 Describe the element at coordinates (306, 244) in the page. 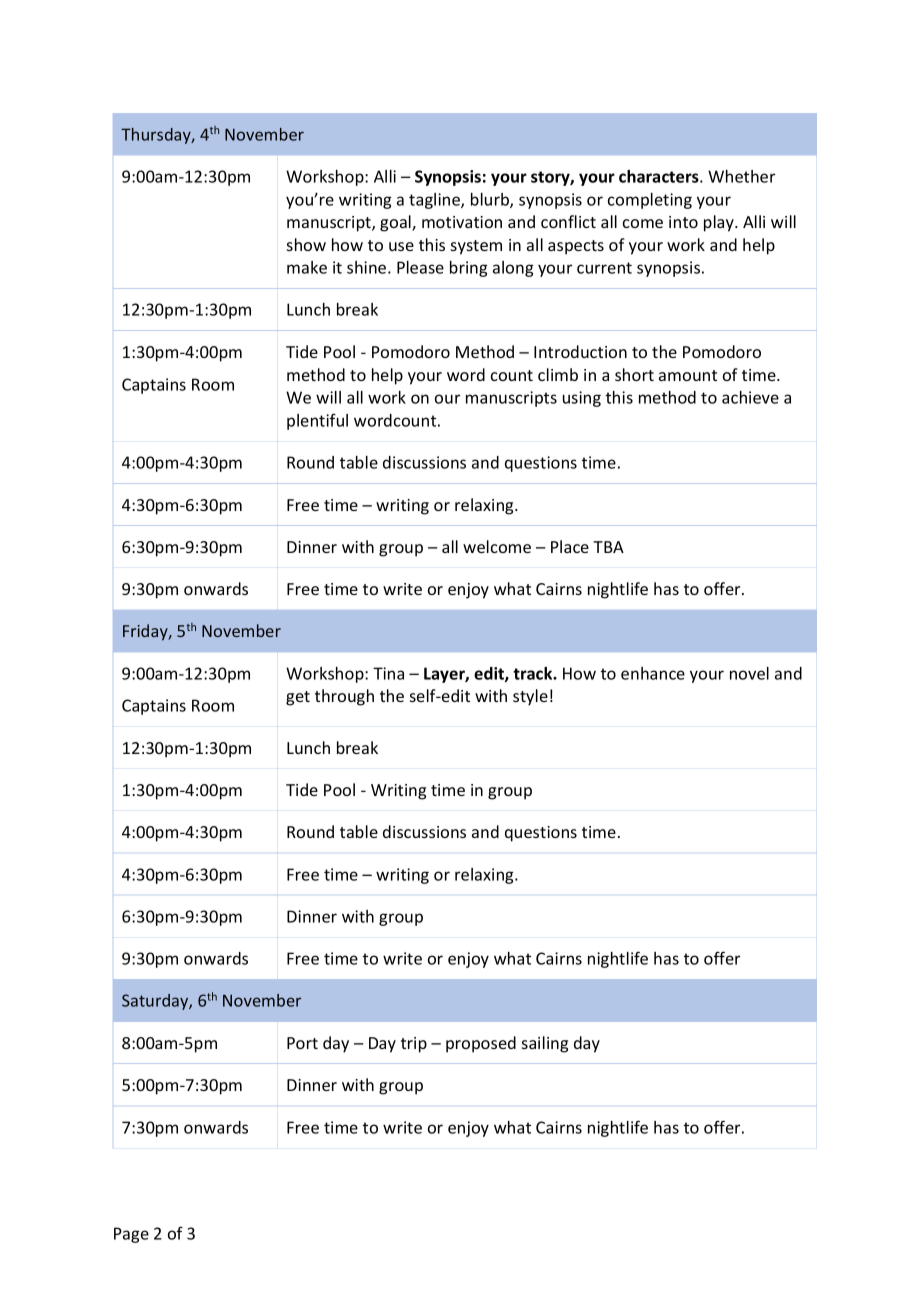

I see `show` at that location.
